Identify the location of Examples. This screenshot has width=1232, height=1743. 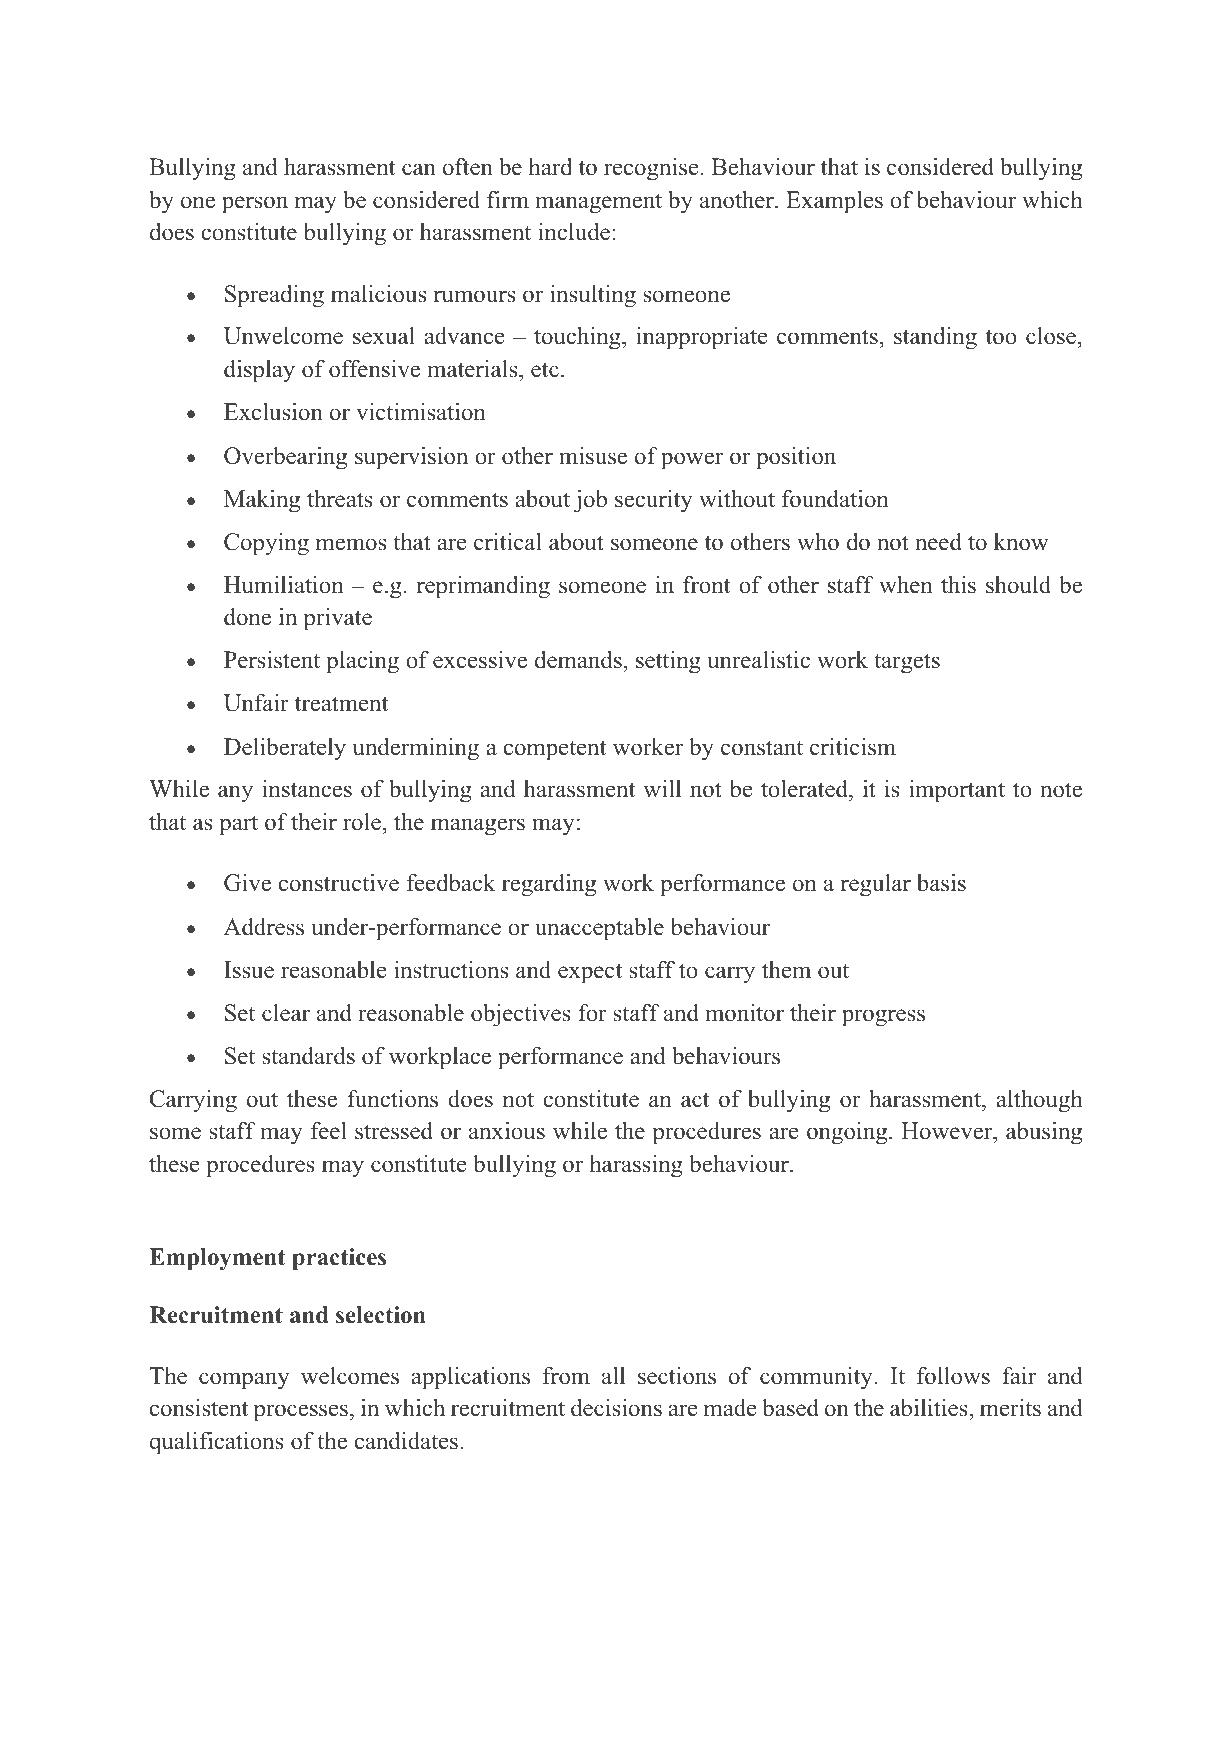
(834, 202).
